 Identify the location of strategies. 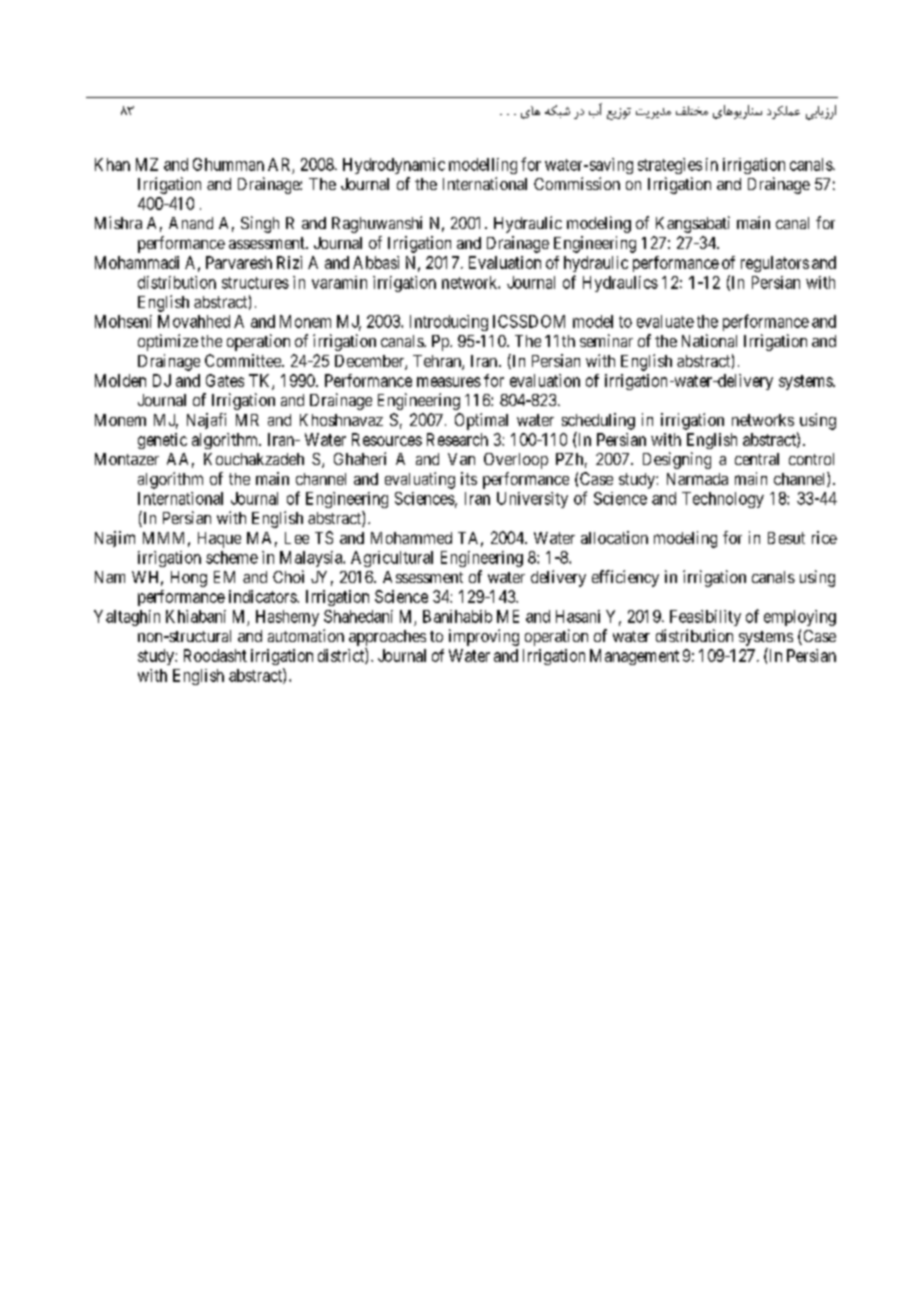
(670, 166).
